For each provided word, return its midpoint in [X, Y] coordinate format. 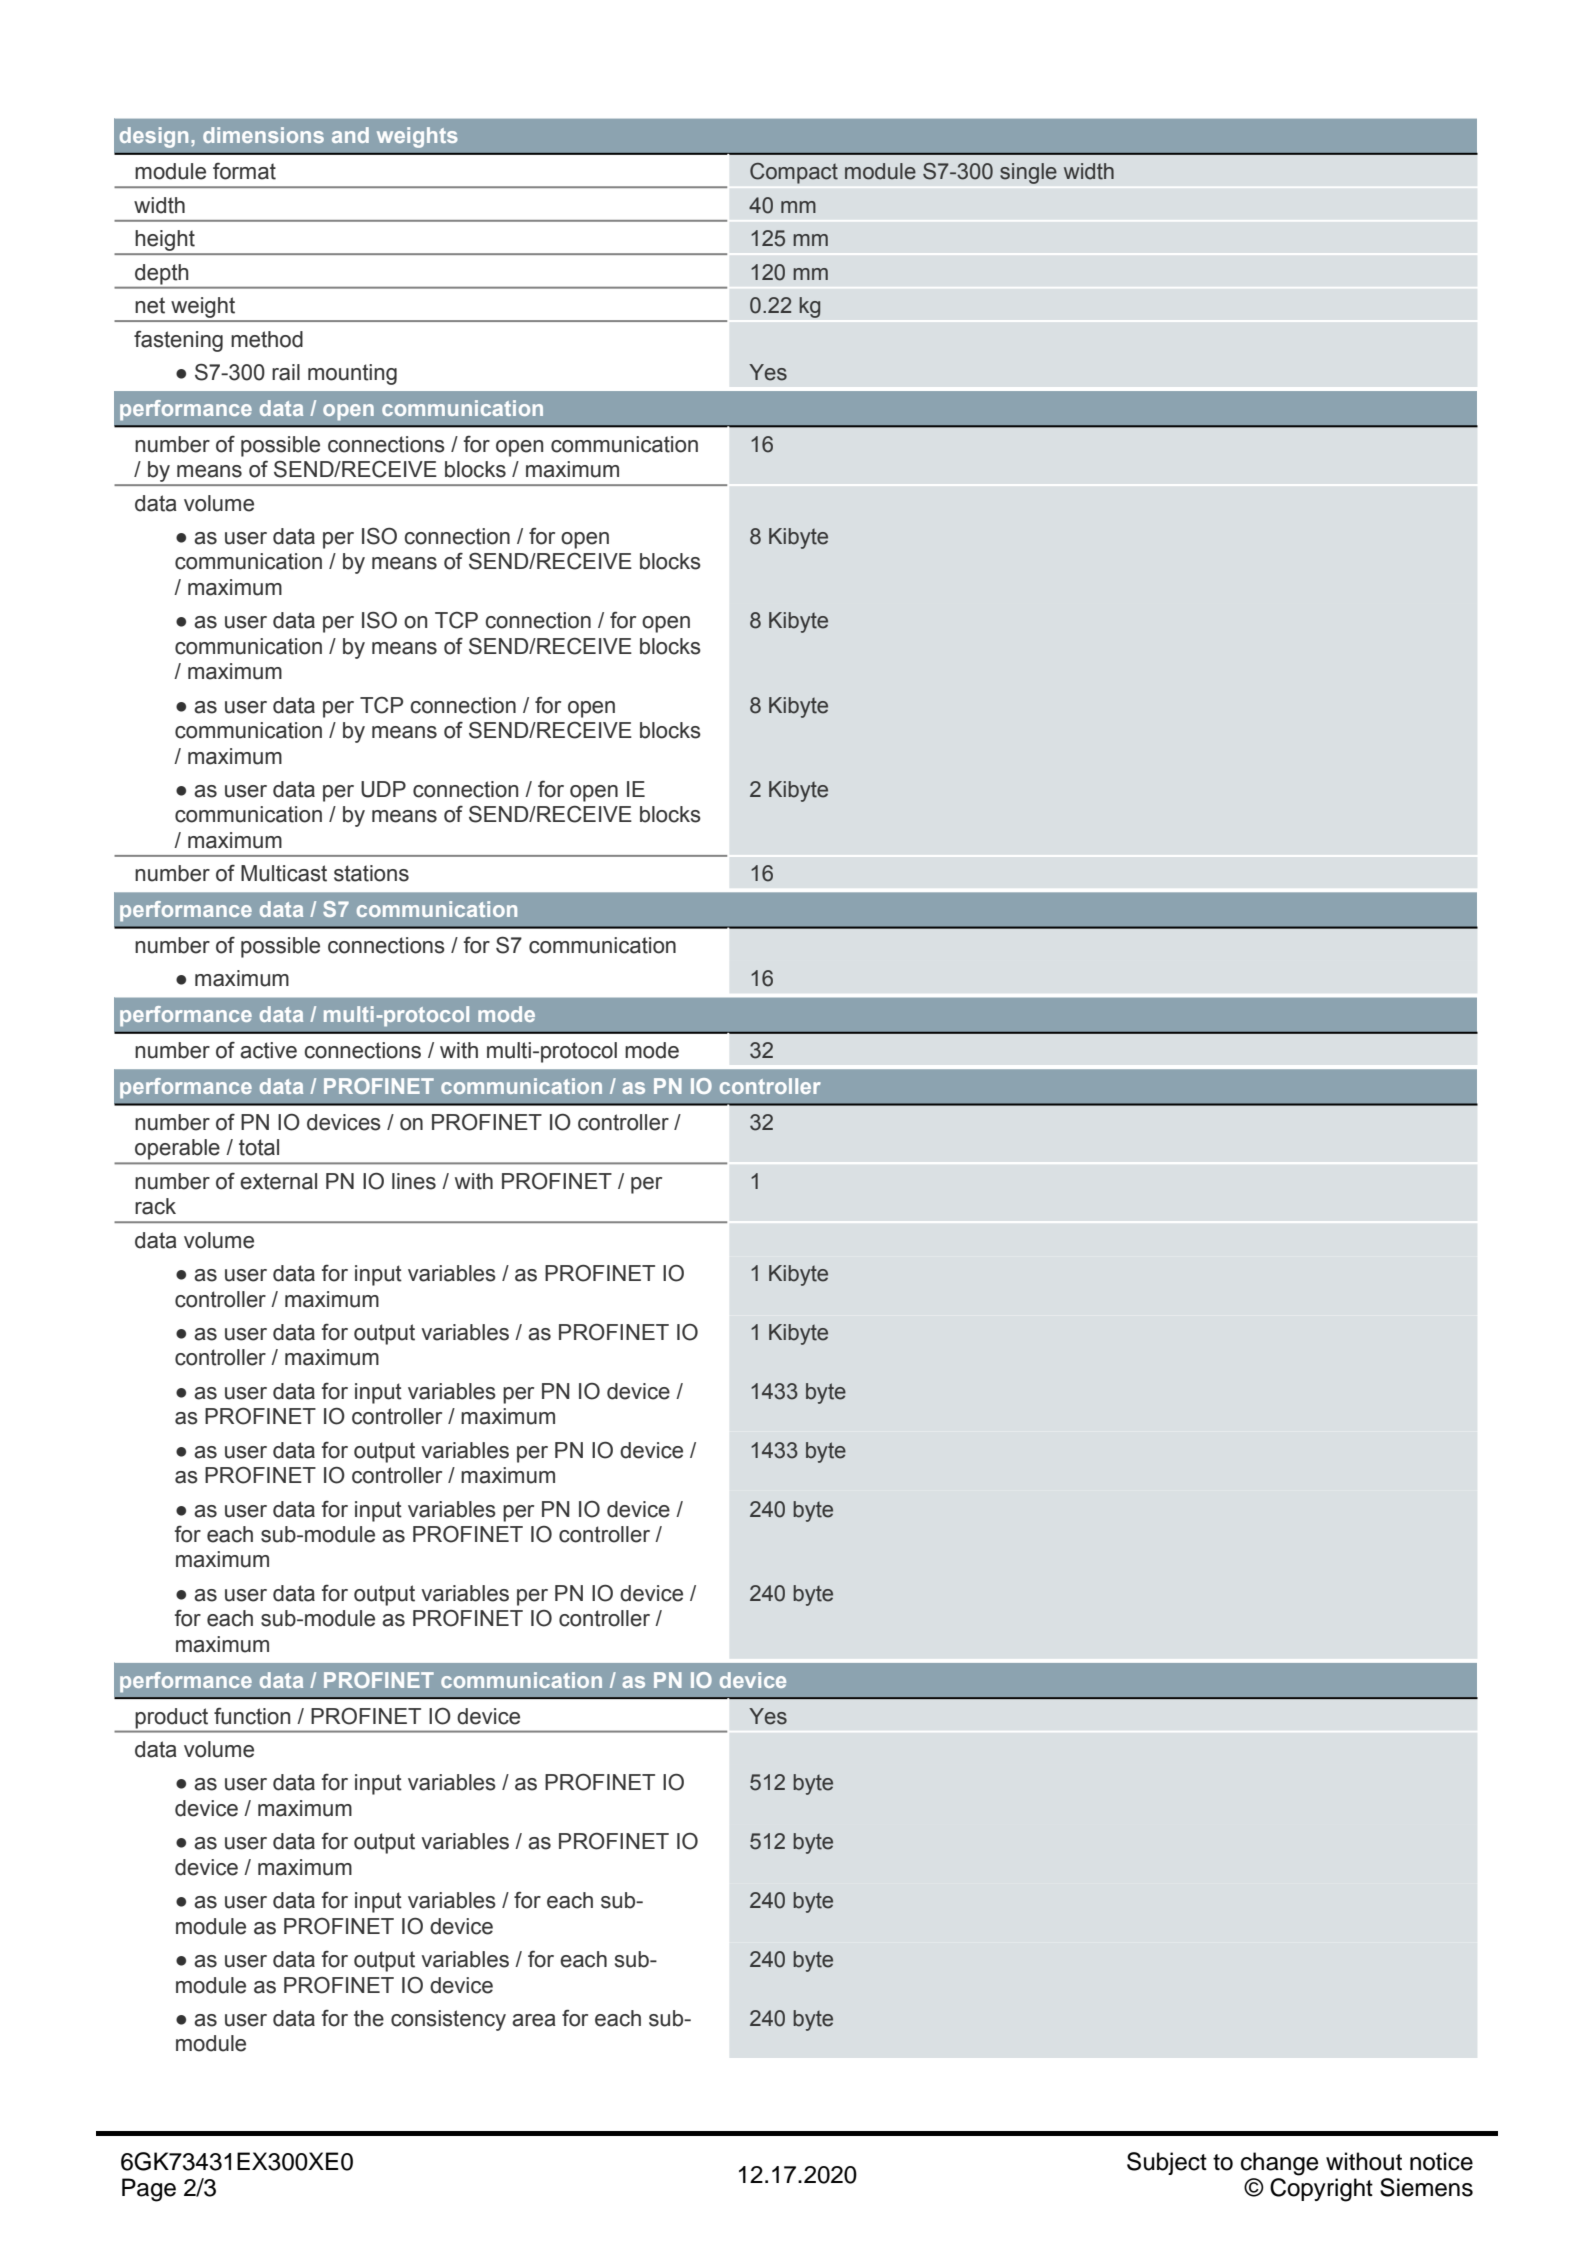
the [369, 2018]
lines [414, 1181]
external [278, 1181]
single [1028, 173]
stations [371, 873]
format [244, 171]
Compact [794, 173]
